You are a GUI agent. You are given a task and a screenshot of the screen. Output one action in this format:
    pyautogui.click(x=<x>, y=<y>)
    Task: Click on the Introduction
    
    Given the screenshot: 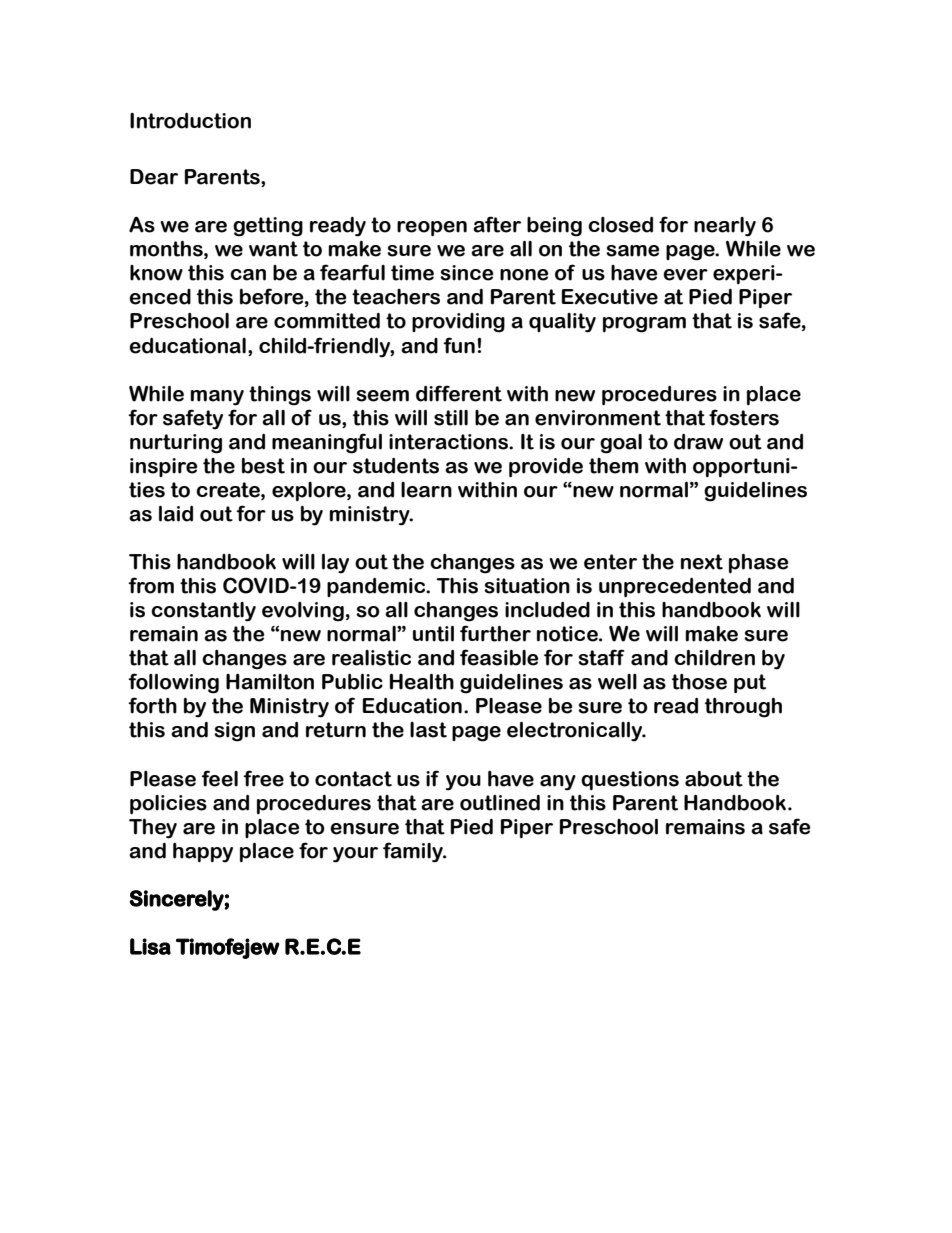 What is the action you would take?
    pyautogui.click(x=190, y=121)
